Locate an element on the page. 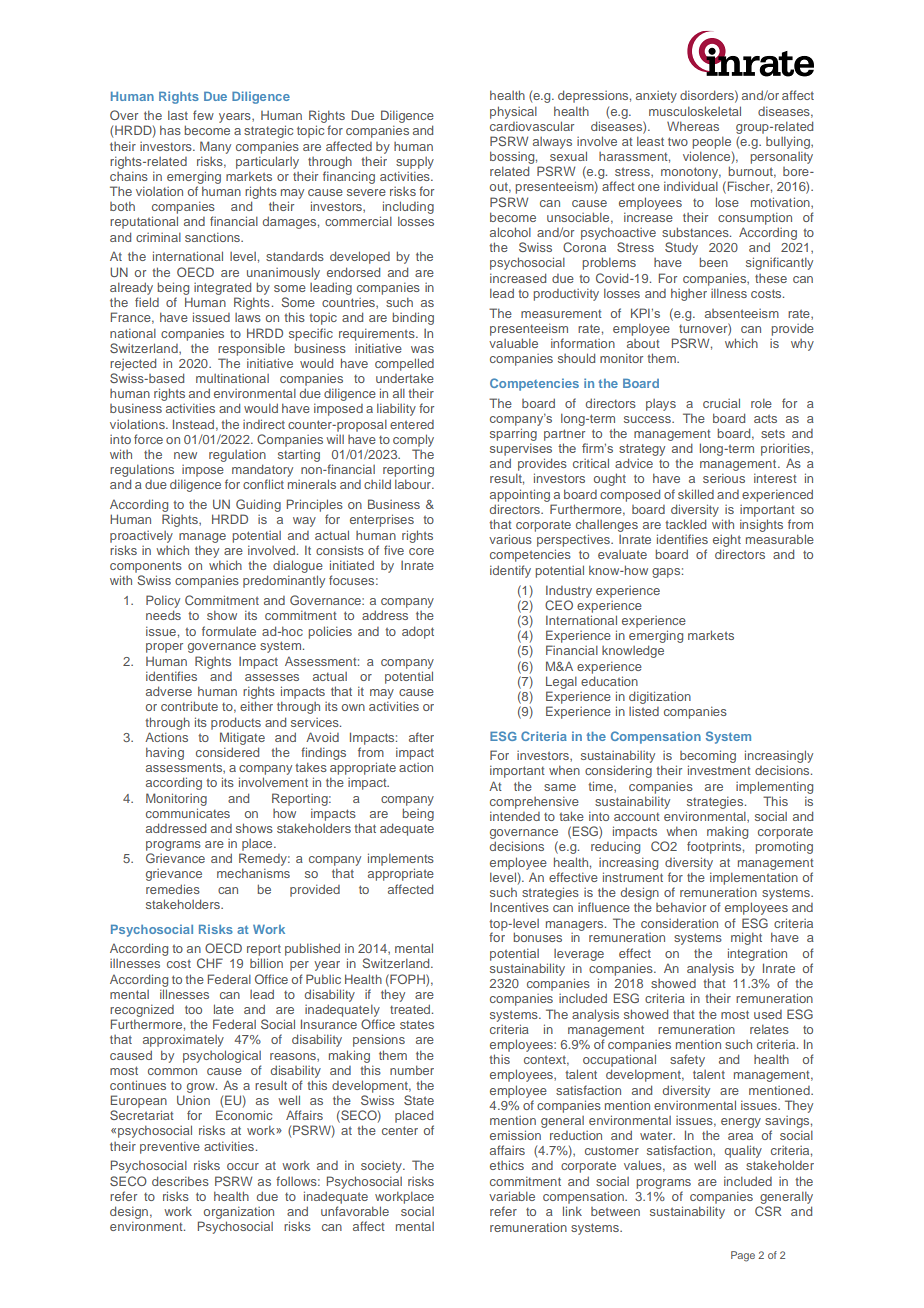  physical is located at coordinates (513, 112).
